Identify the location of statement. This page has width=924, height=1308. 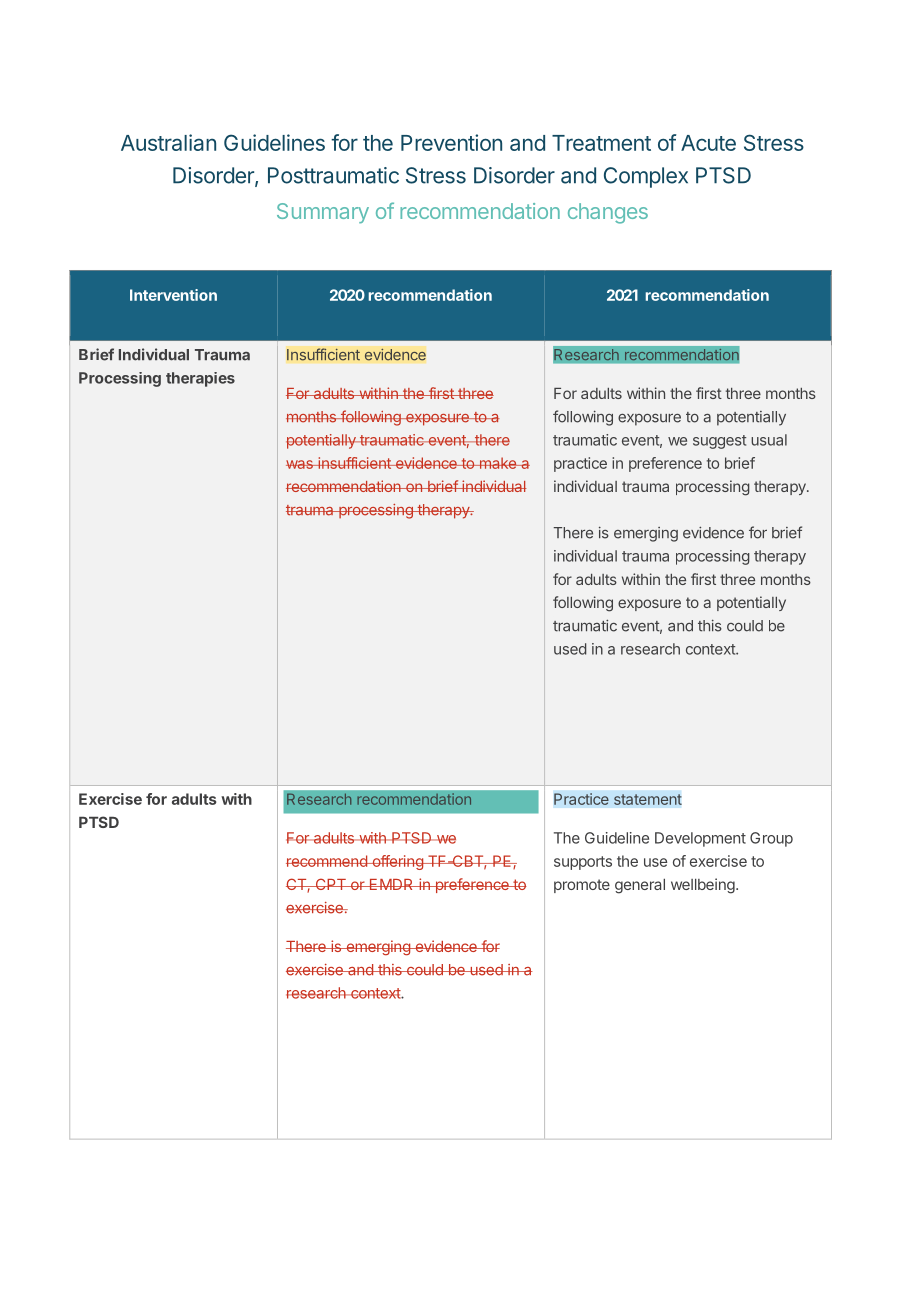
(648, 799).
